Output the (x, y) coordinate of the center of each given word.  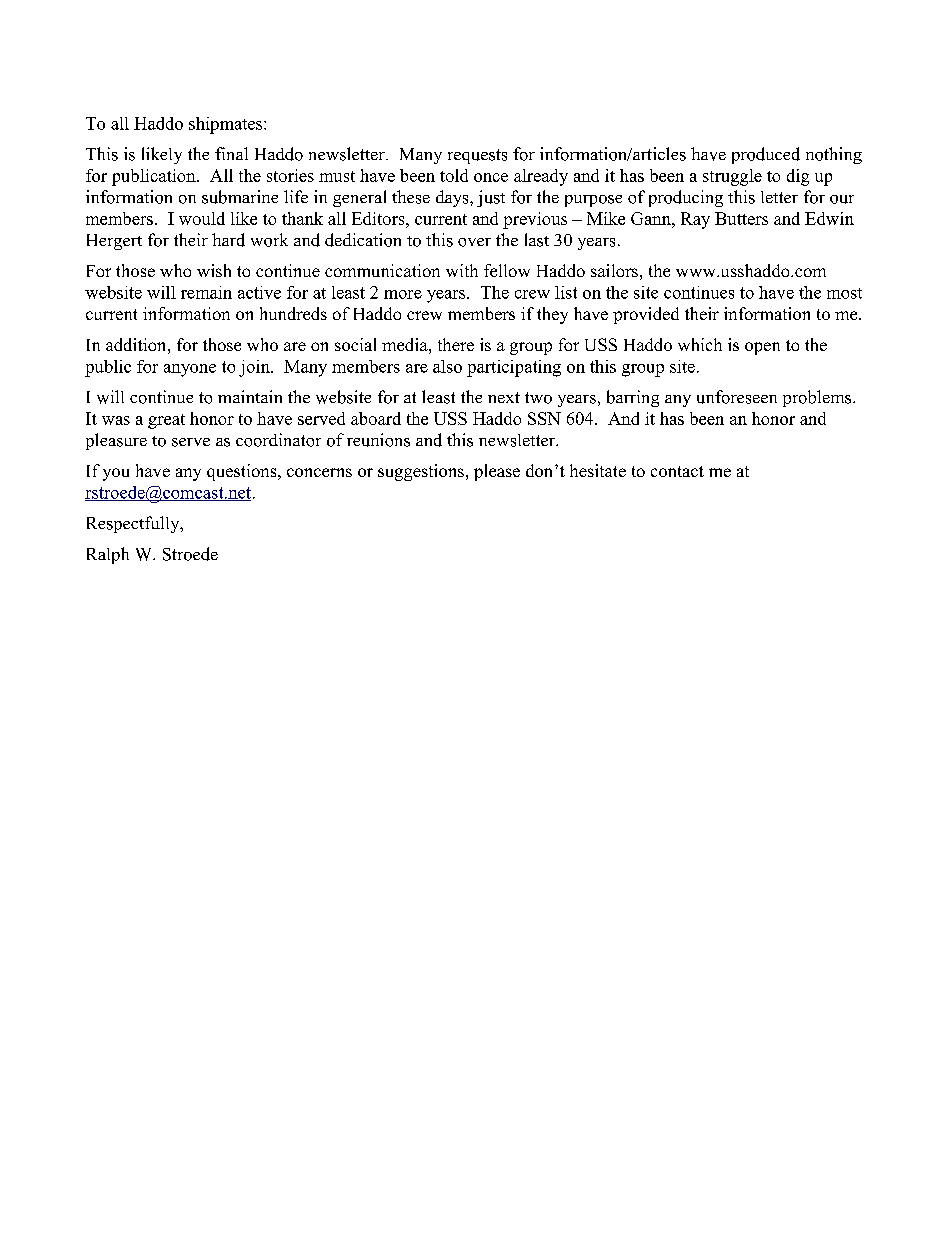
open (762, 348)
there (456, 344)
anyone (190, 370)
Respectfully (134, 524)
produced (766, 155)
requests (477, 156)
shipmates (227, 125)
